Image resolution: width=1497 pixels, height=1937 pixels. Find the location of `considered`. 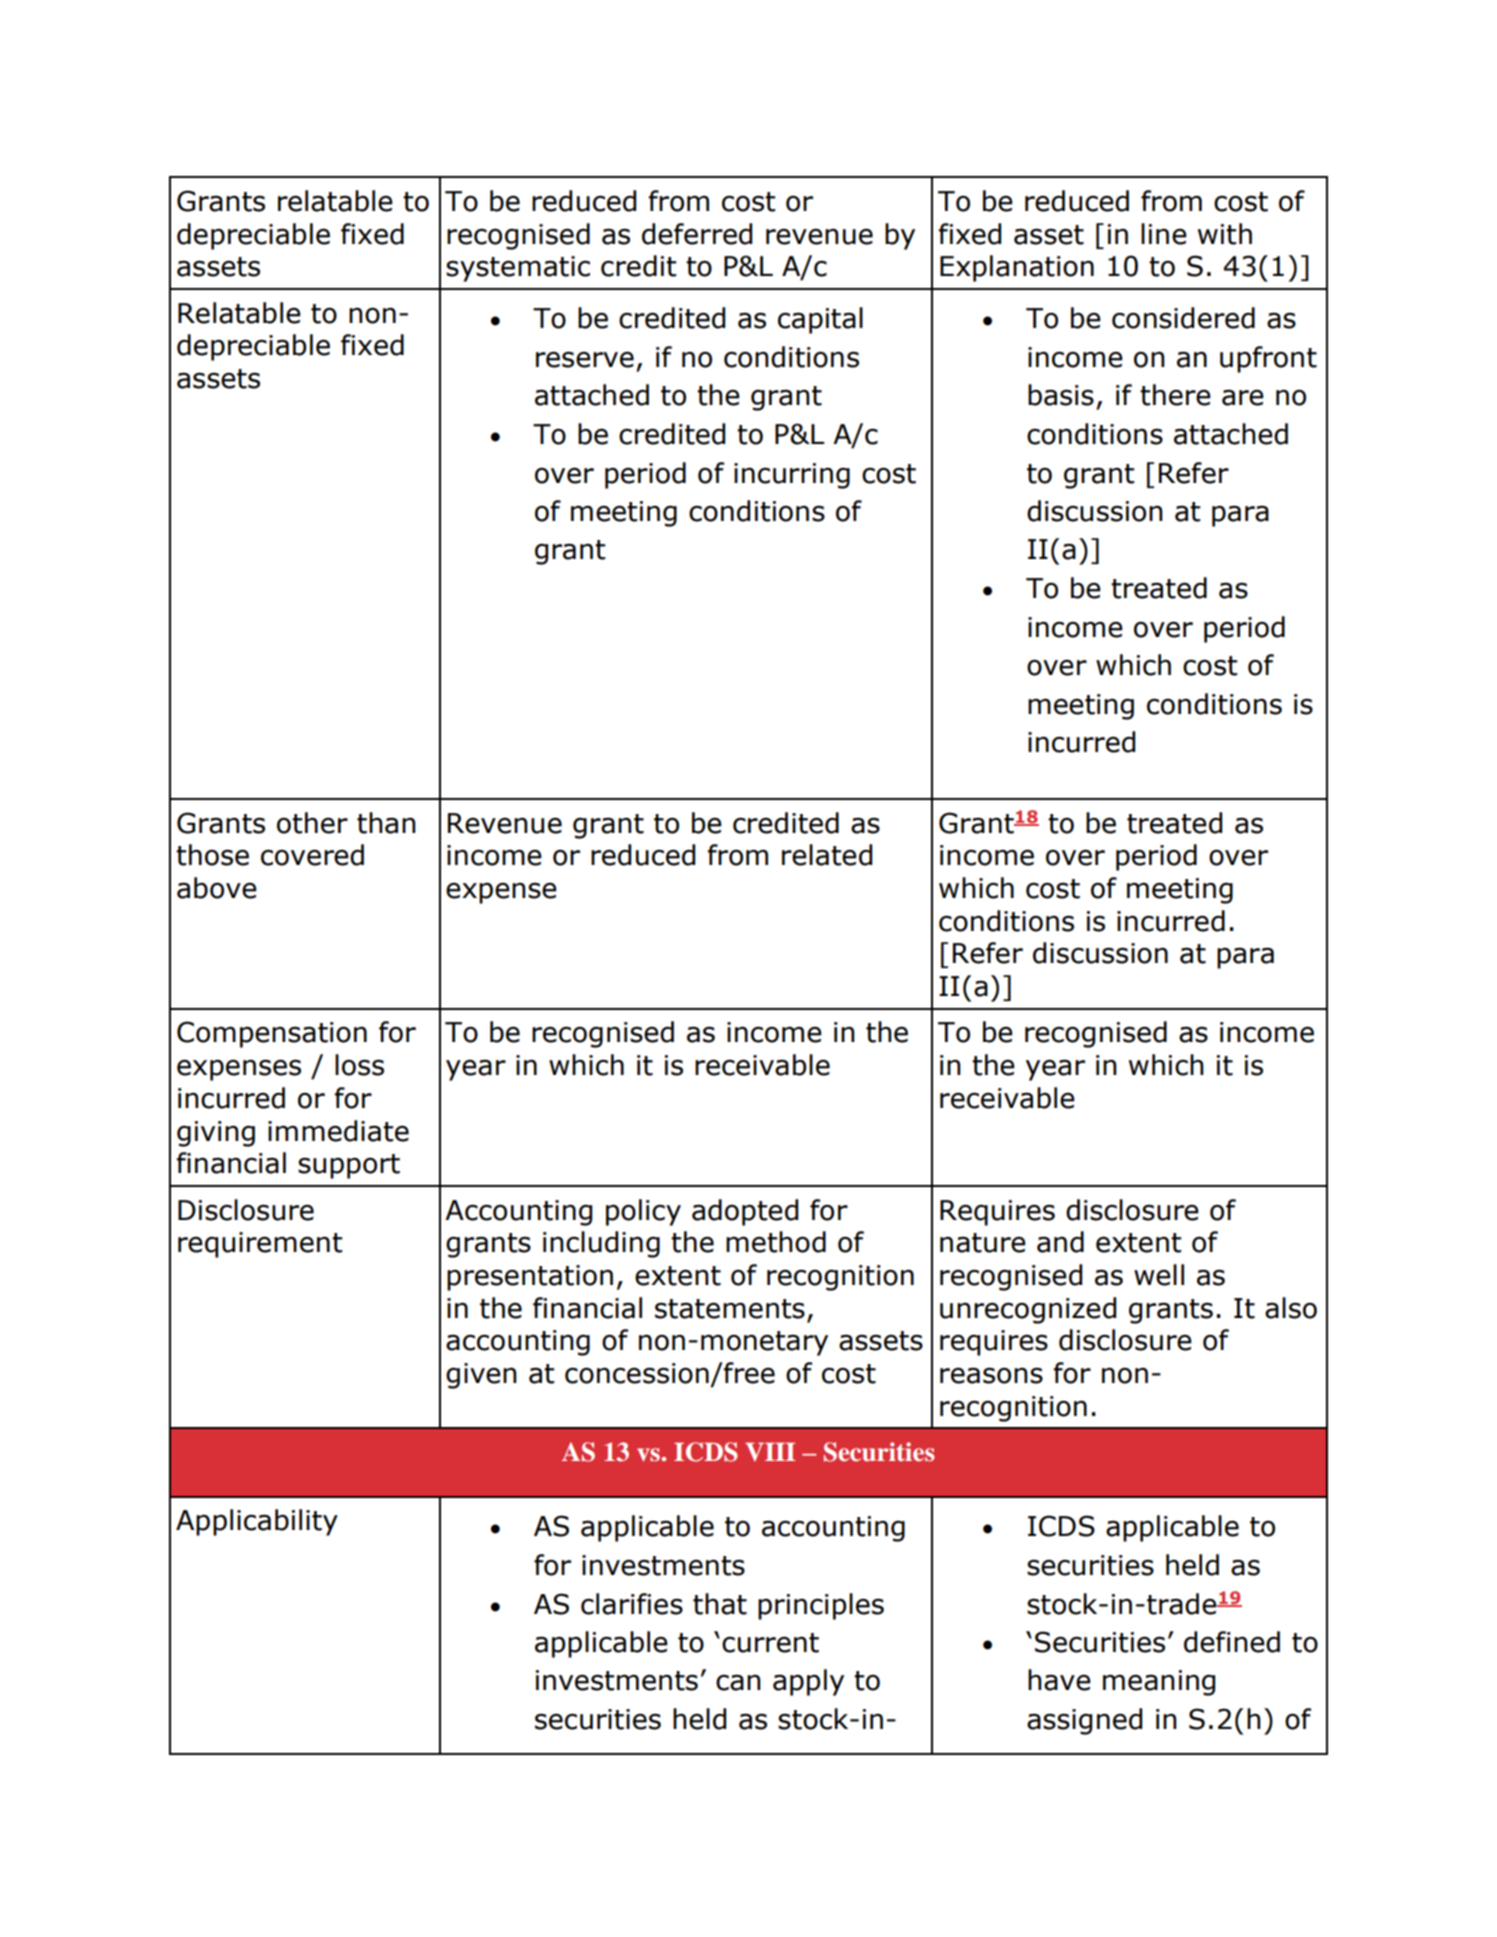

considered is located at coordinates (1183, 318).
